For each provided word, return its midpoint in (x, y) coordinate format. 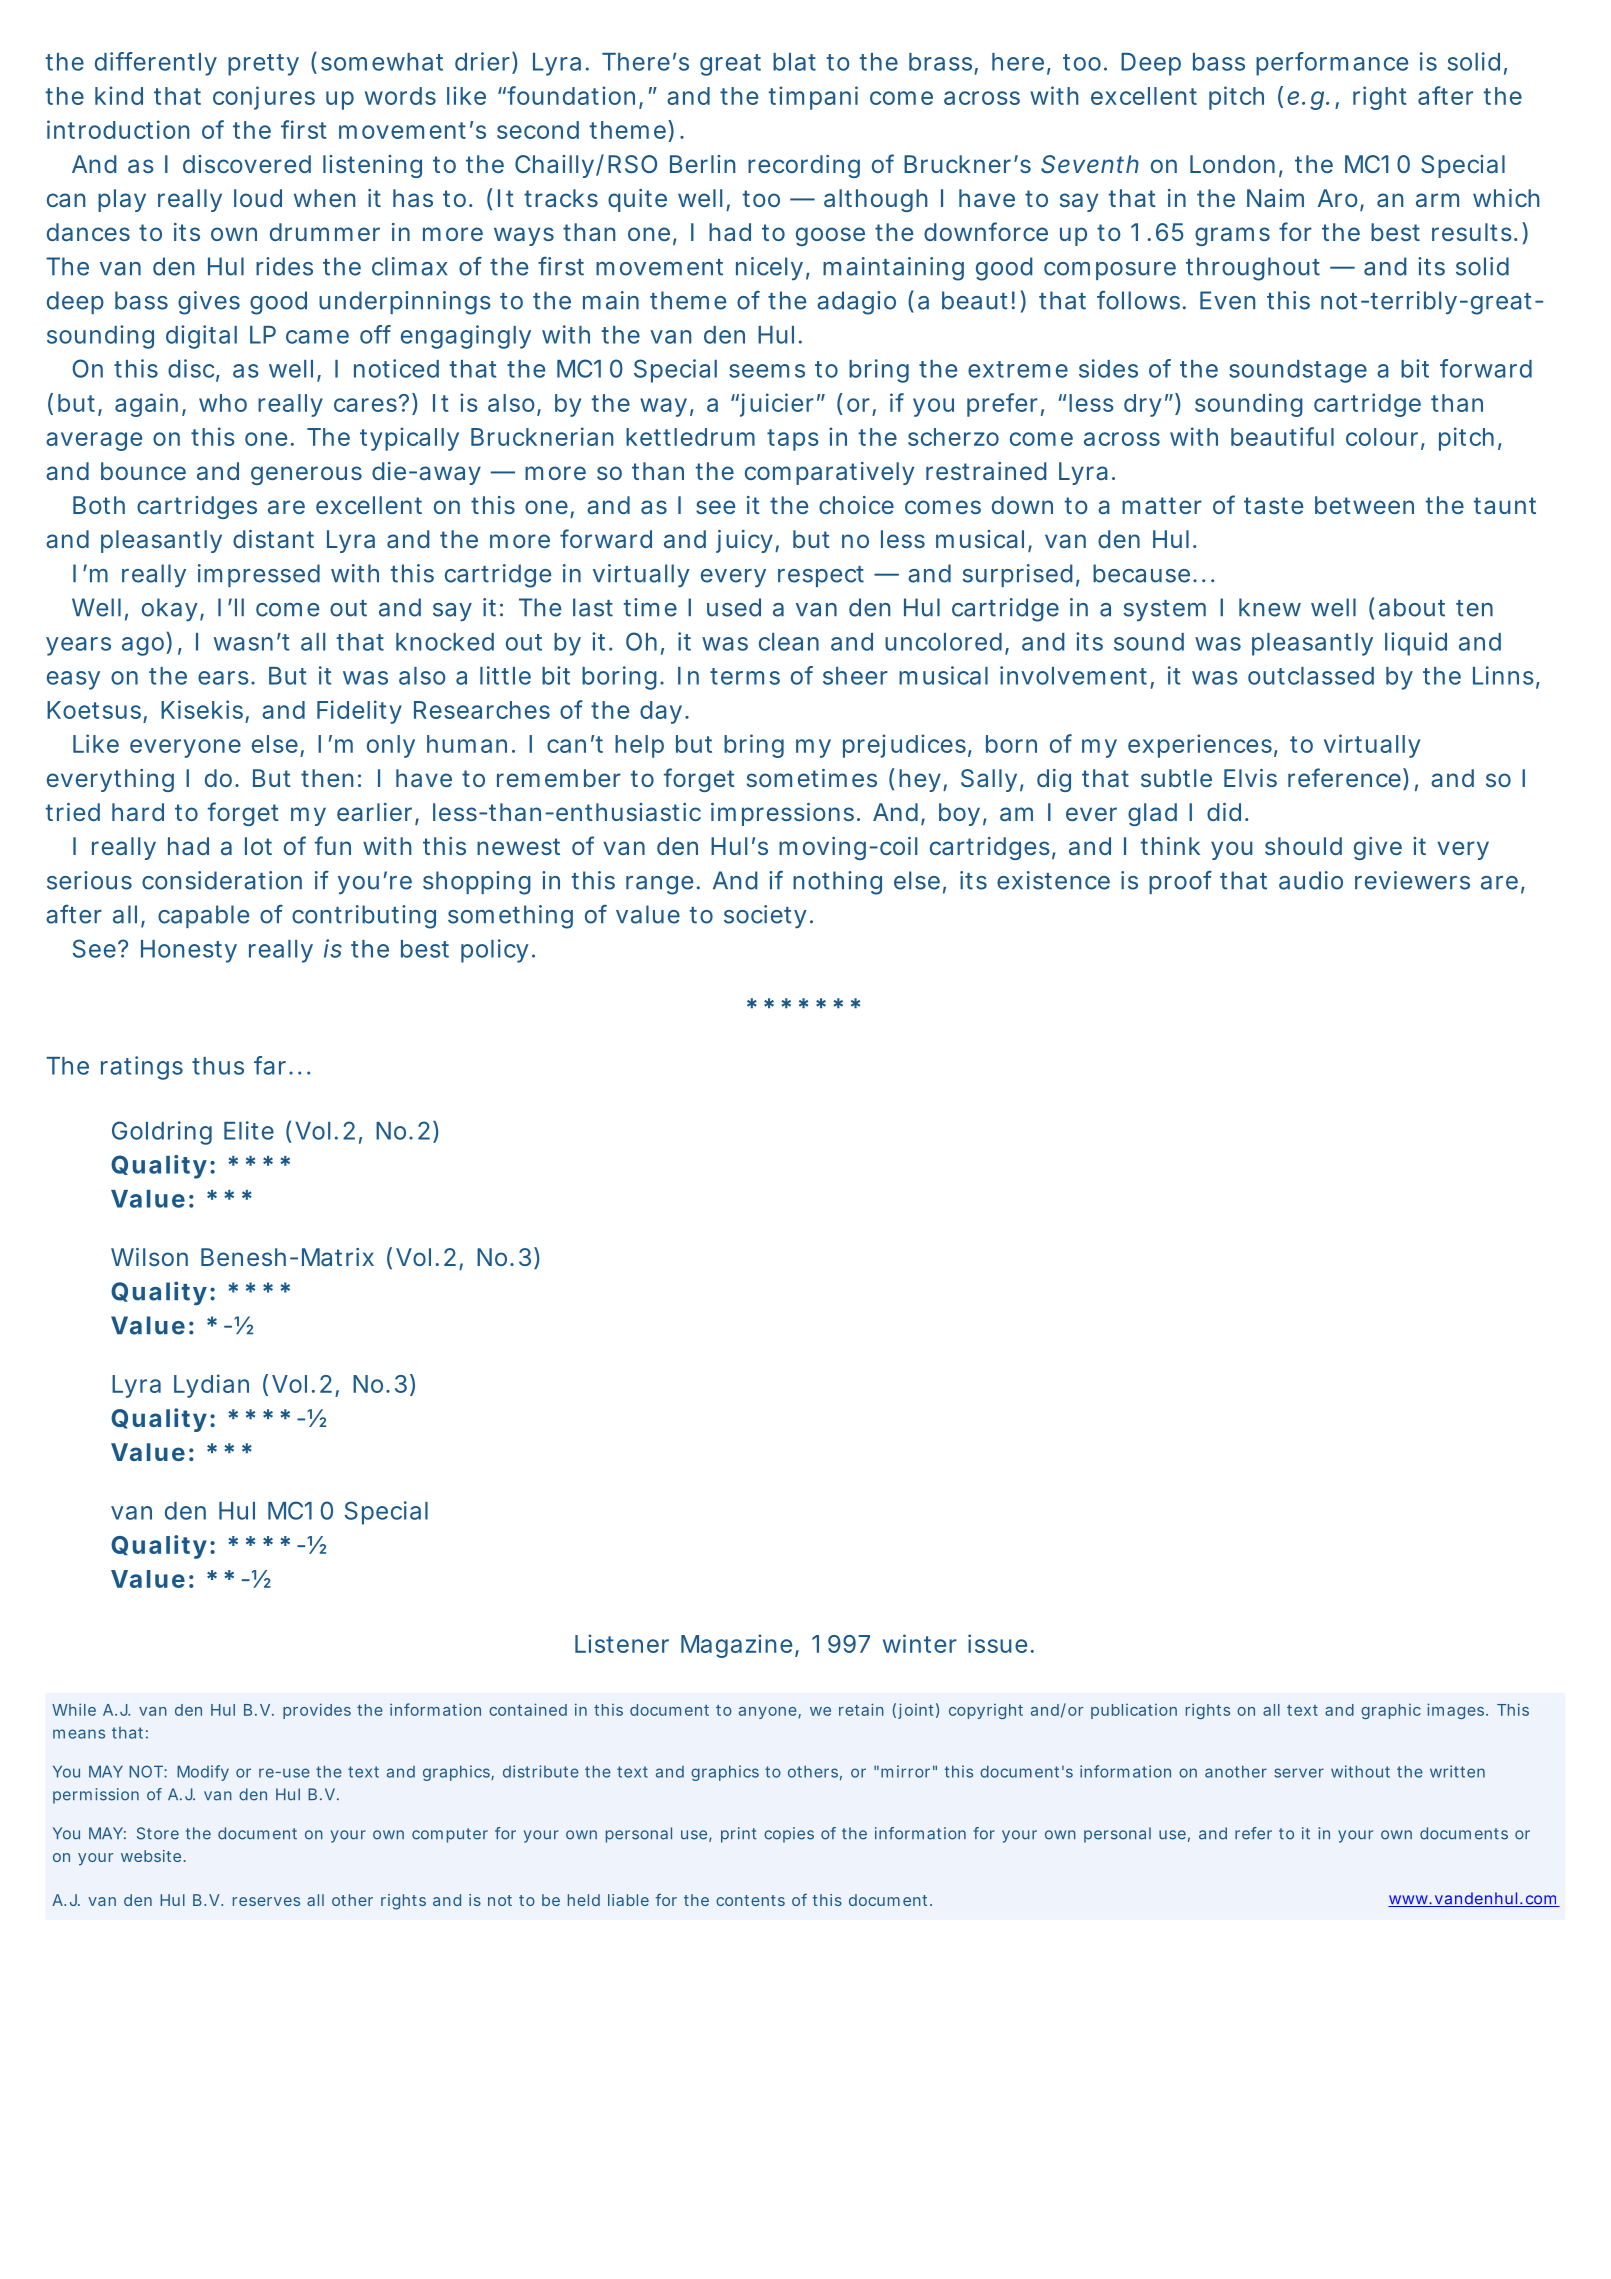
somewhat (382, 62)
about (1412, 607)
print (739, 1835)
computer (450, 1835)
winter (920, 1643)
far (270, 1065)
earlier (374, 812)
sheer (855, 676)
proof (1180, 882)
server (1299, 1773)
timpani (813, 98)
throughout (1253, 269)
